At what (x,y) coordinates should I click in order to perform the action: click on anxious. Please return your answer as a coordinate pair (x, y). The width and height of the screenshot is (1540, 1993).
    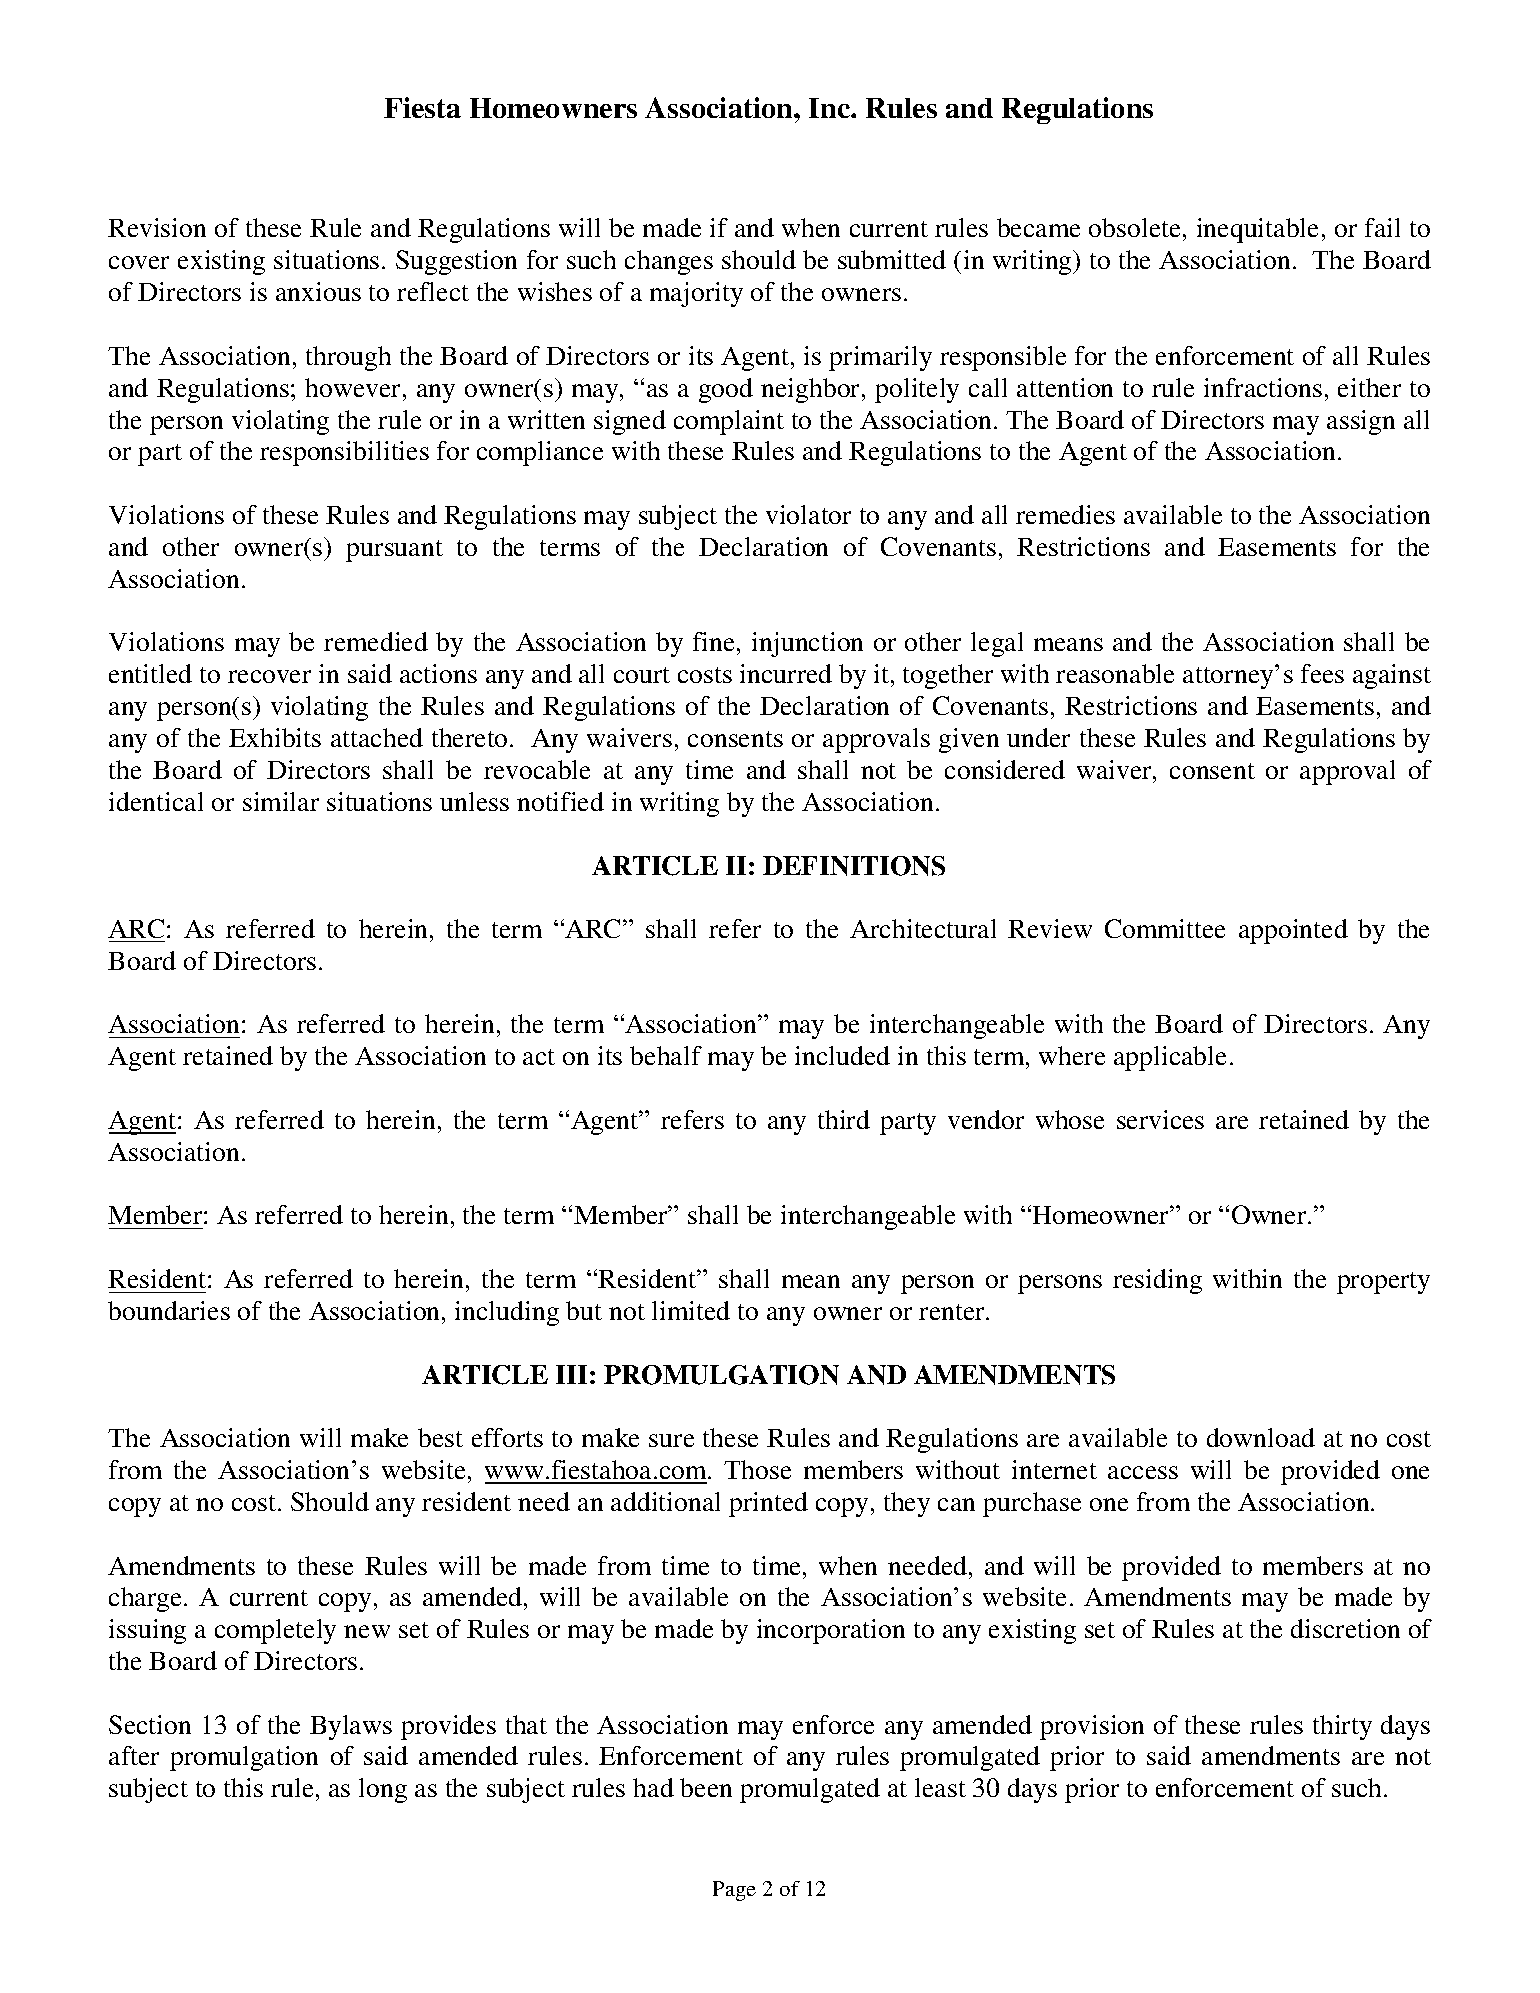
    Looking at the image, I should click on (318, 291).
